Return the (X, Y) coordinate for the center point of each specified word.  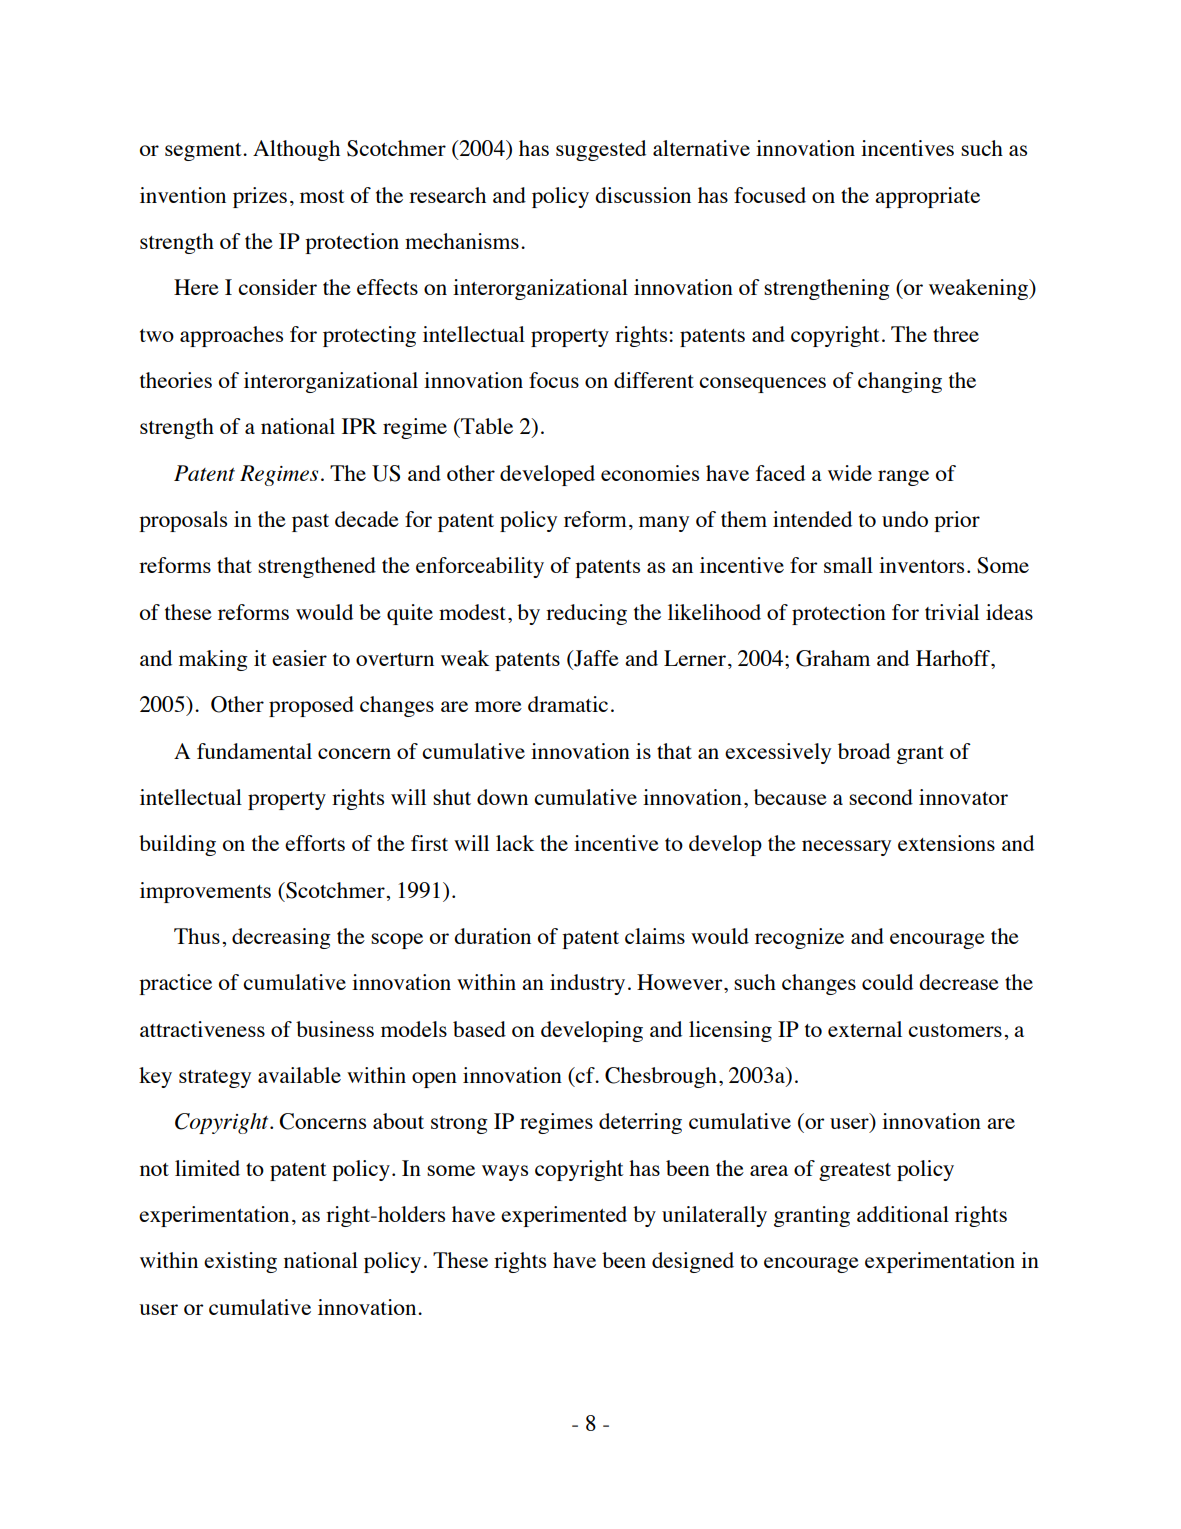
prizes (260, 197)
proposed (311, 706)
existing (240, 1262)
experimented (564, 1216)
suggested (601, 150)
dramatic (568, 704)
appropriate (927, 197)
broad (864, 751)
